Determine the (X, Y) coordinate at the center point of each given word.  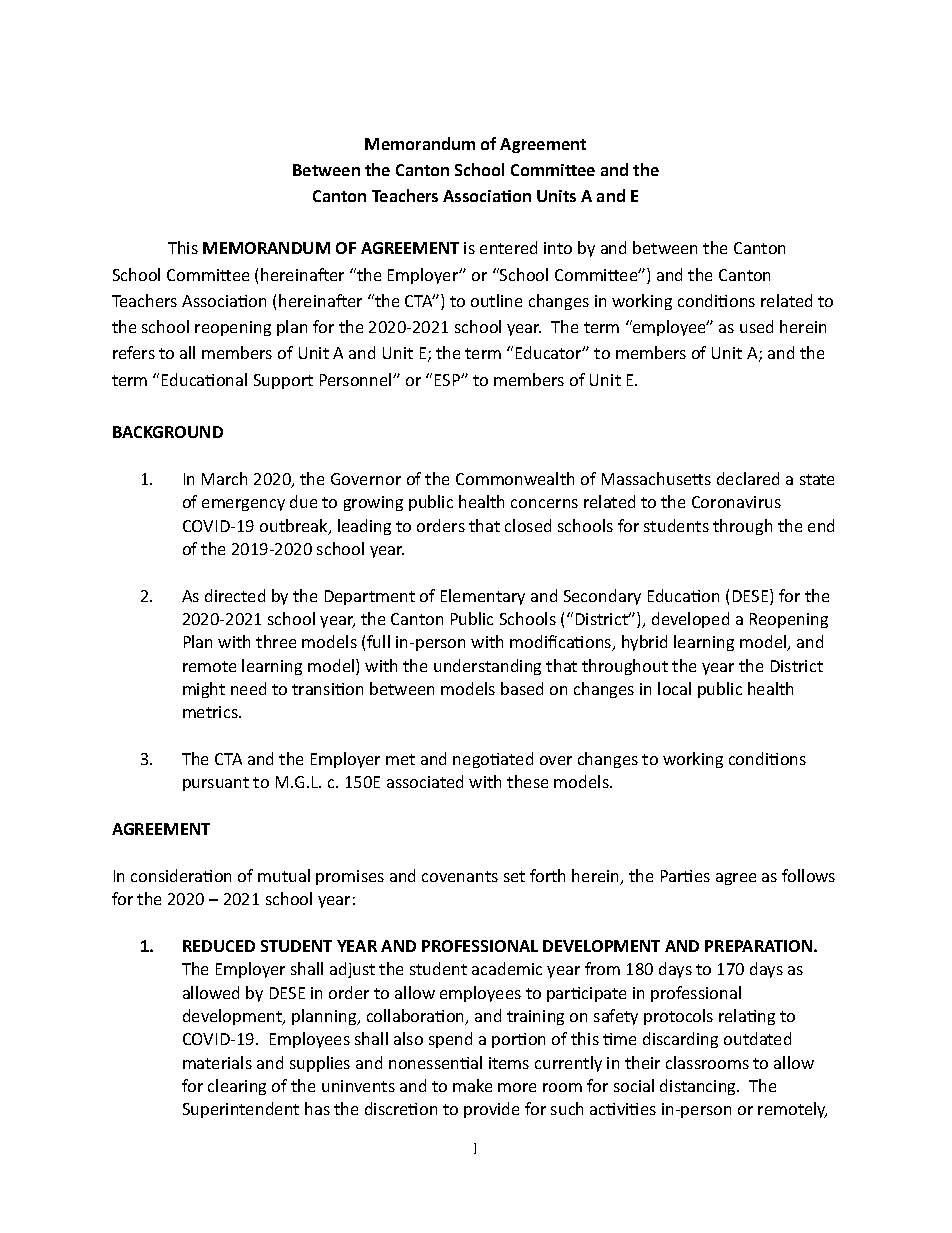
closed (528, 525)
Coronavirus (736, 502)
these (527, 781)
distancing (699, 1087)
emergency (243, 505)
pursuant (216, 784)
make (472, 1085)
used (756, 326)
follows (808, 875)
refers (134, 352)
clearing (237, 1087)
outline (496, 300)
